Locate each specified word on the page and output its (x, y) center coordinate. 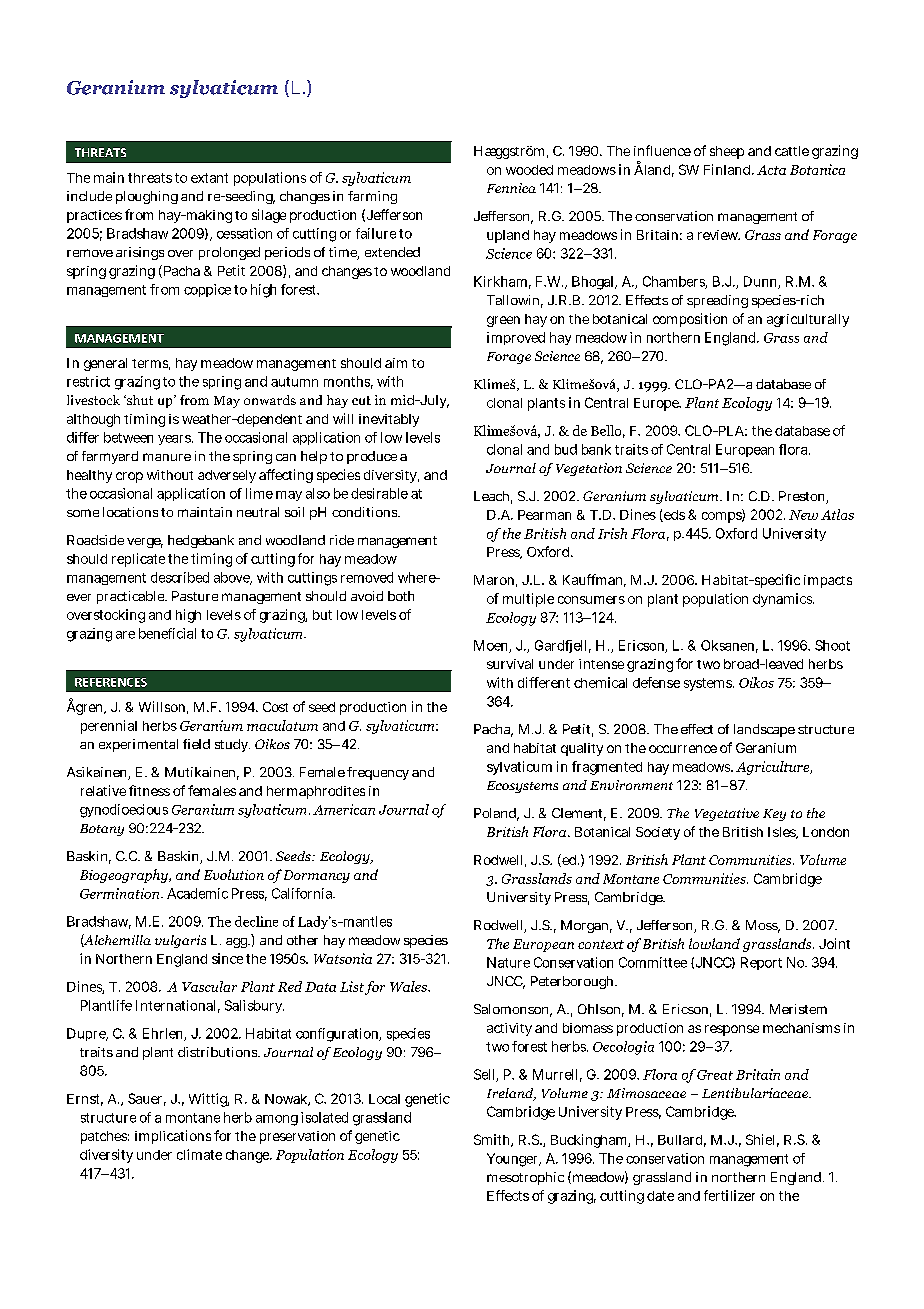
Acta (771, 170)
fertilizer (729, 1195)
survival (510, 664)
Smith (493, 1140)
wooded (529, 170)
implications (173, 1137)
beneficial (167, 633)
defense (656, 682)
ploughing (147, 197)
